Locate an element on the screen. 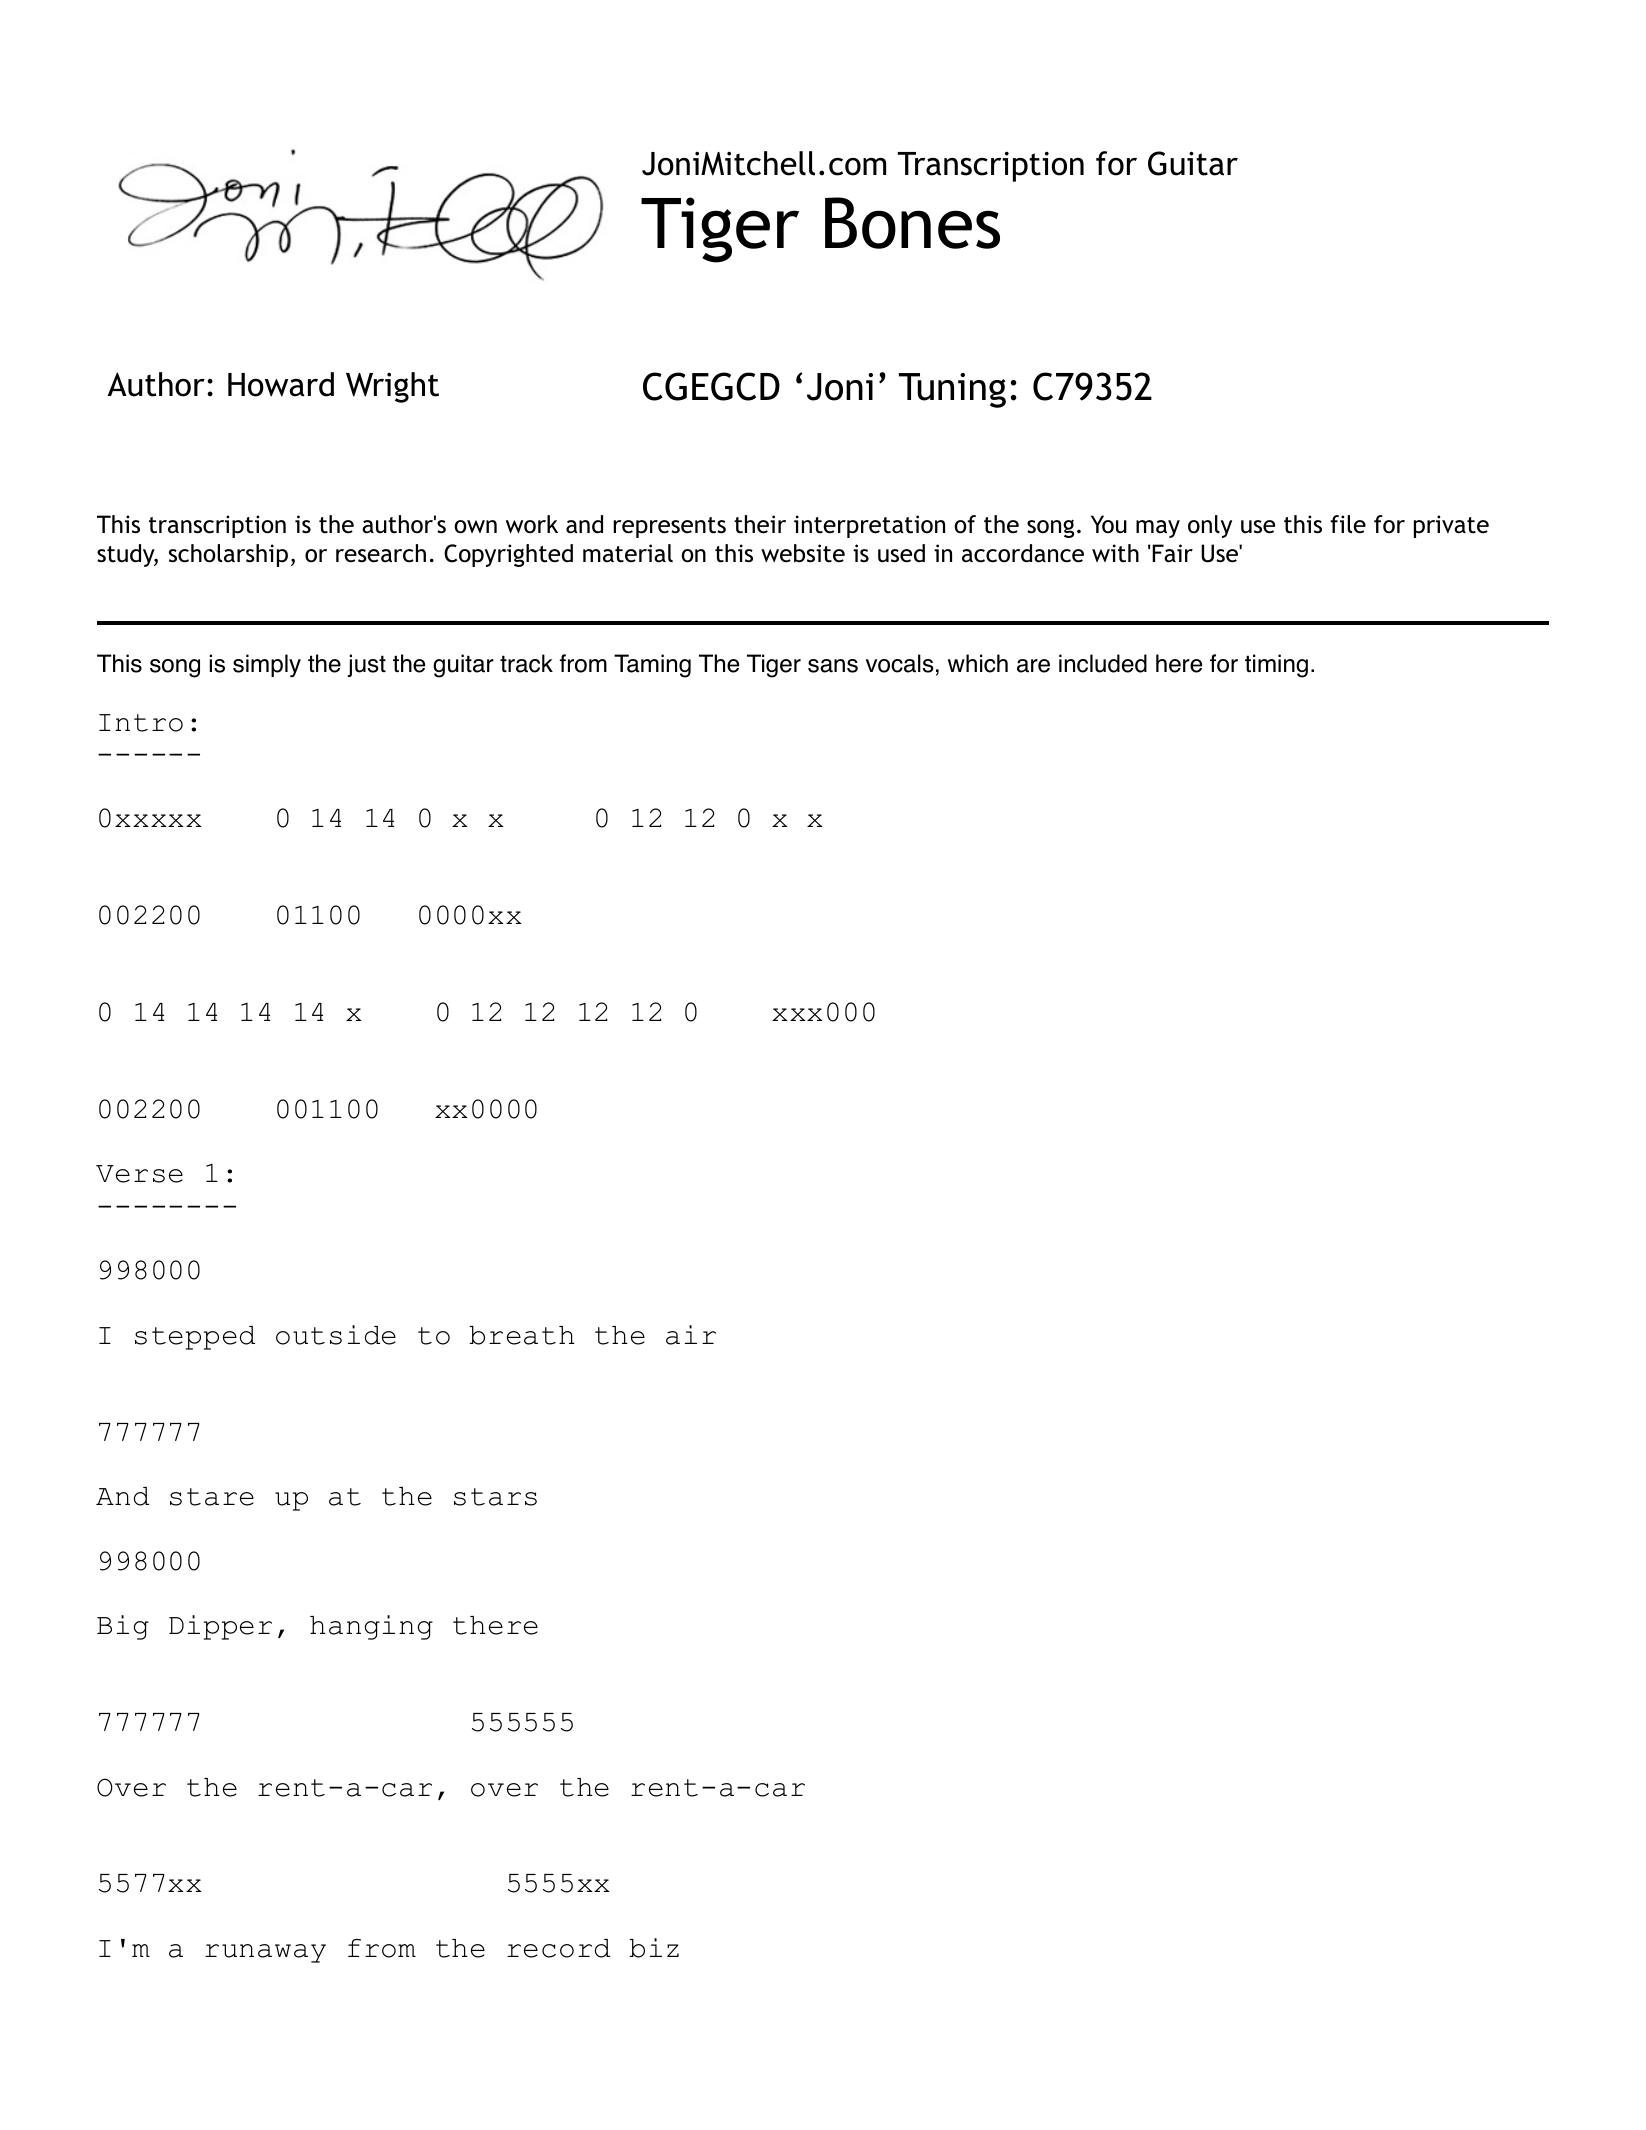  website is located at coordinates (803, 553).
